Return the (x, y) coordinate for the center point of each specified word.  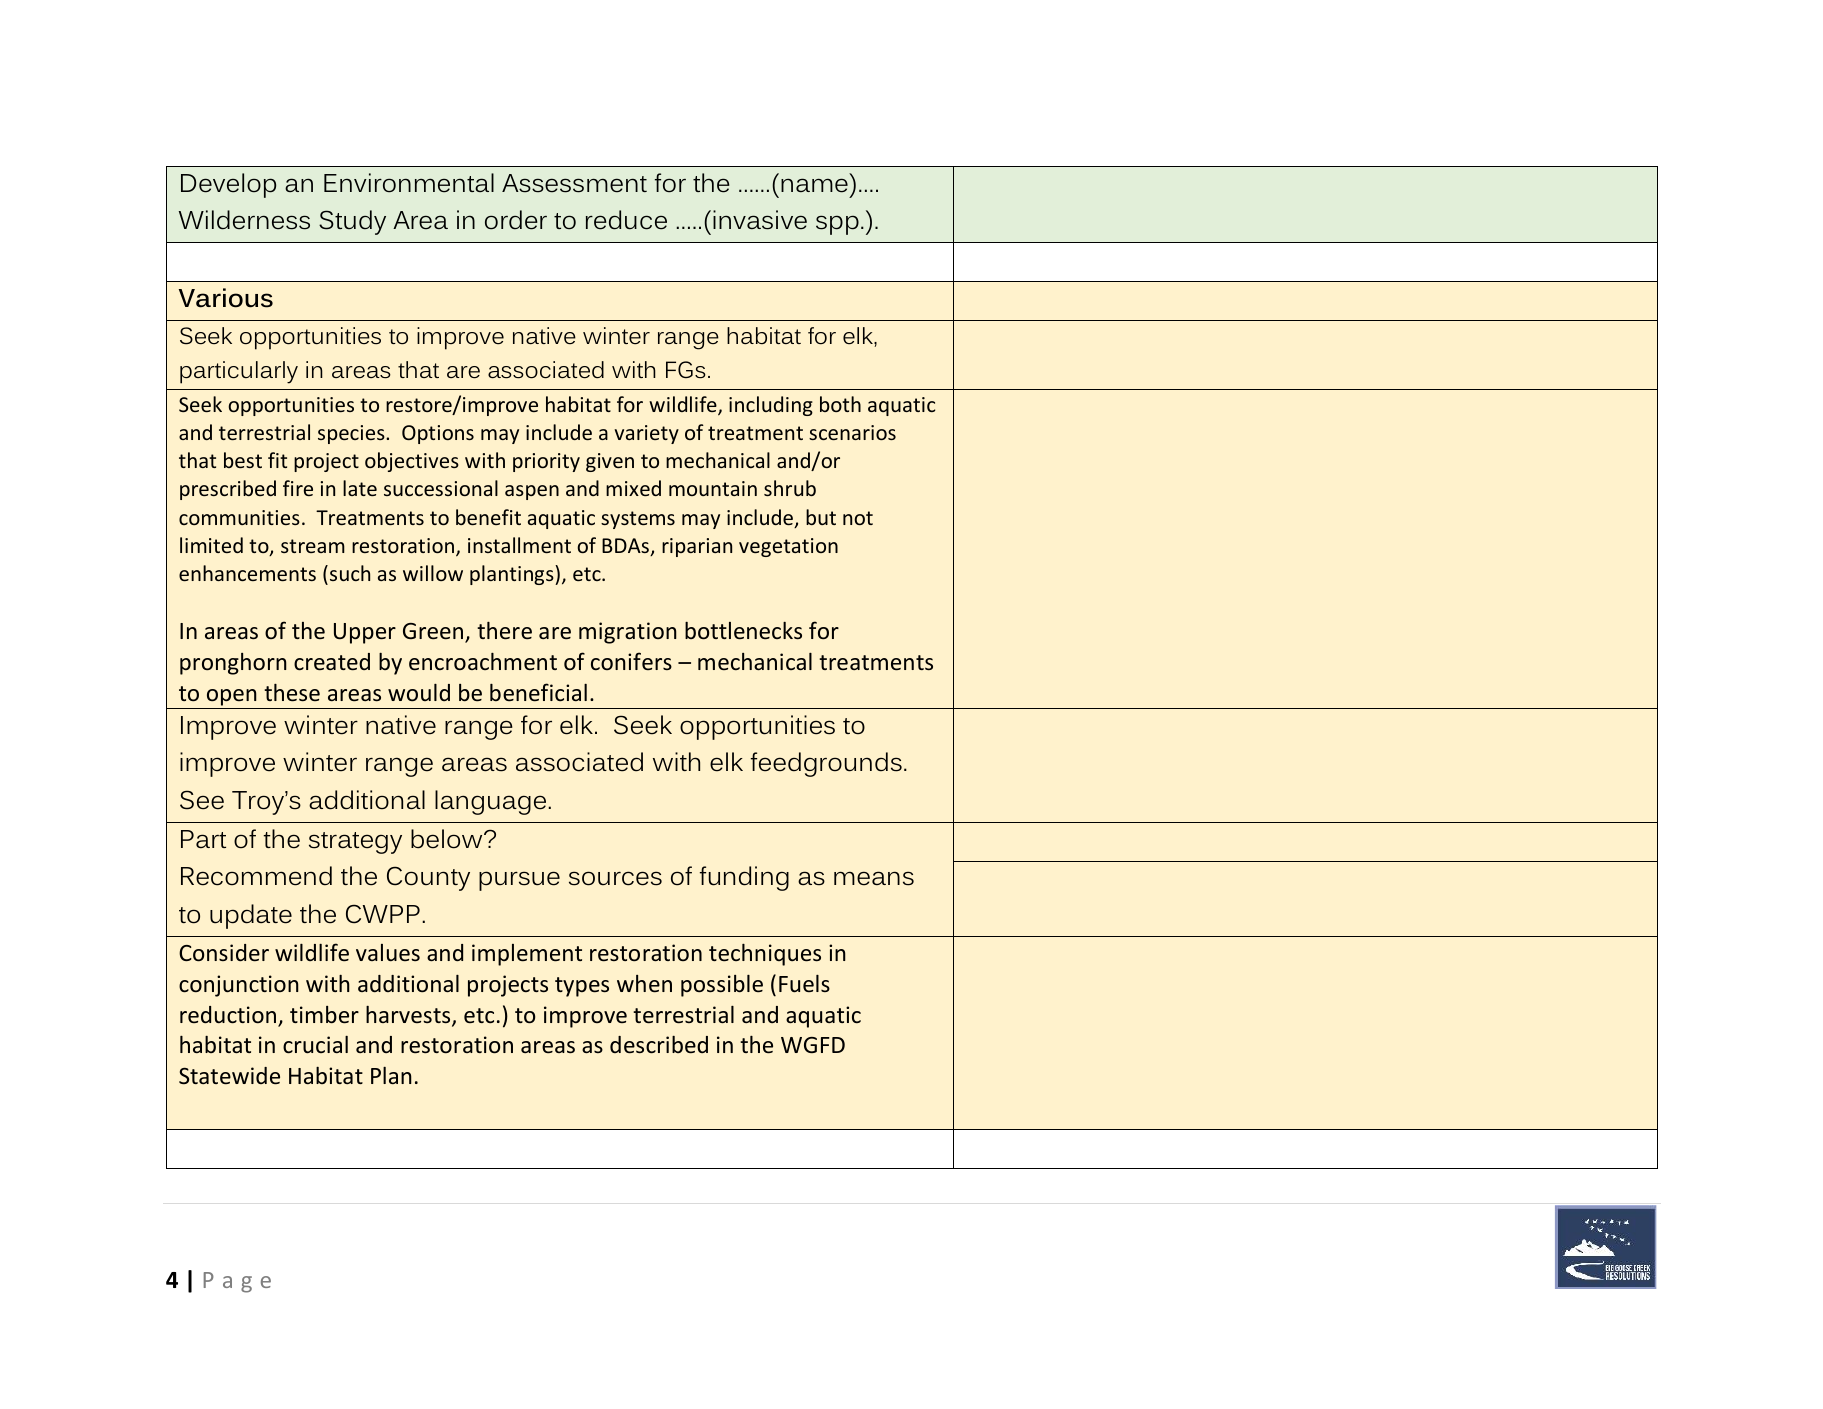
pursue (519, 881)
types (582, 987)
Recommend (256, 876)
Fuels (804, 984)
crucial (315, 1045)
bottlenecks (743, 631)
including (771, 406)
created (332, 662)
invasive (760, 220)
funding (744, 878)
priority (546, 462)
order (516, 220)
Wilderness (244, 220)
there (504, 631)
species (352, 434)
